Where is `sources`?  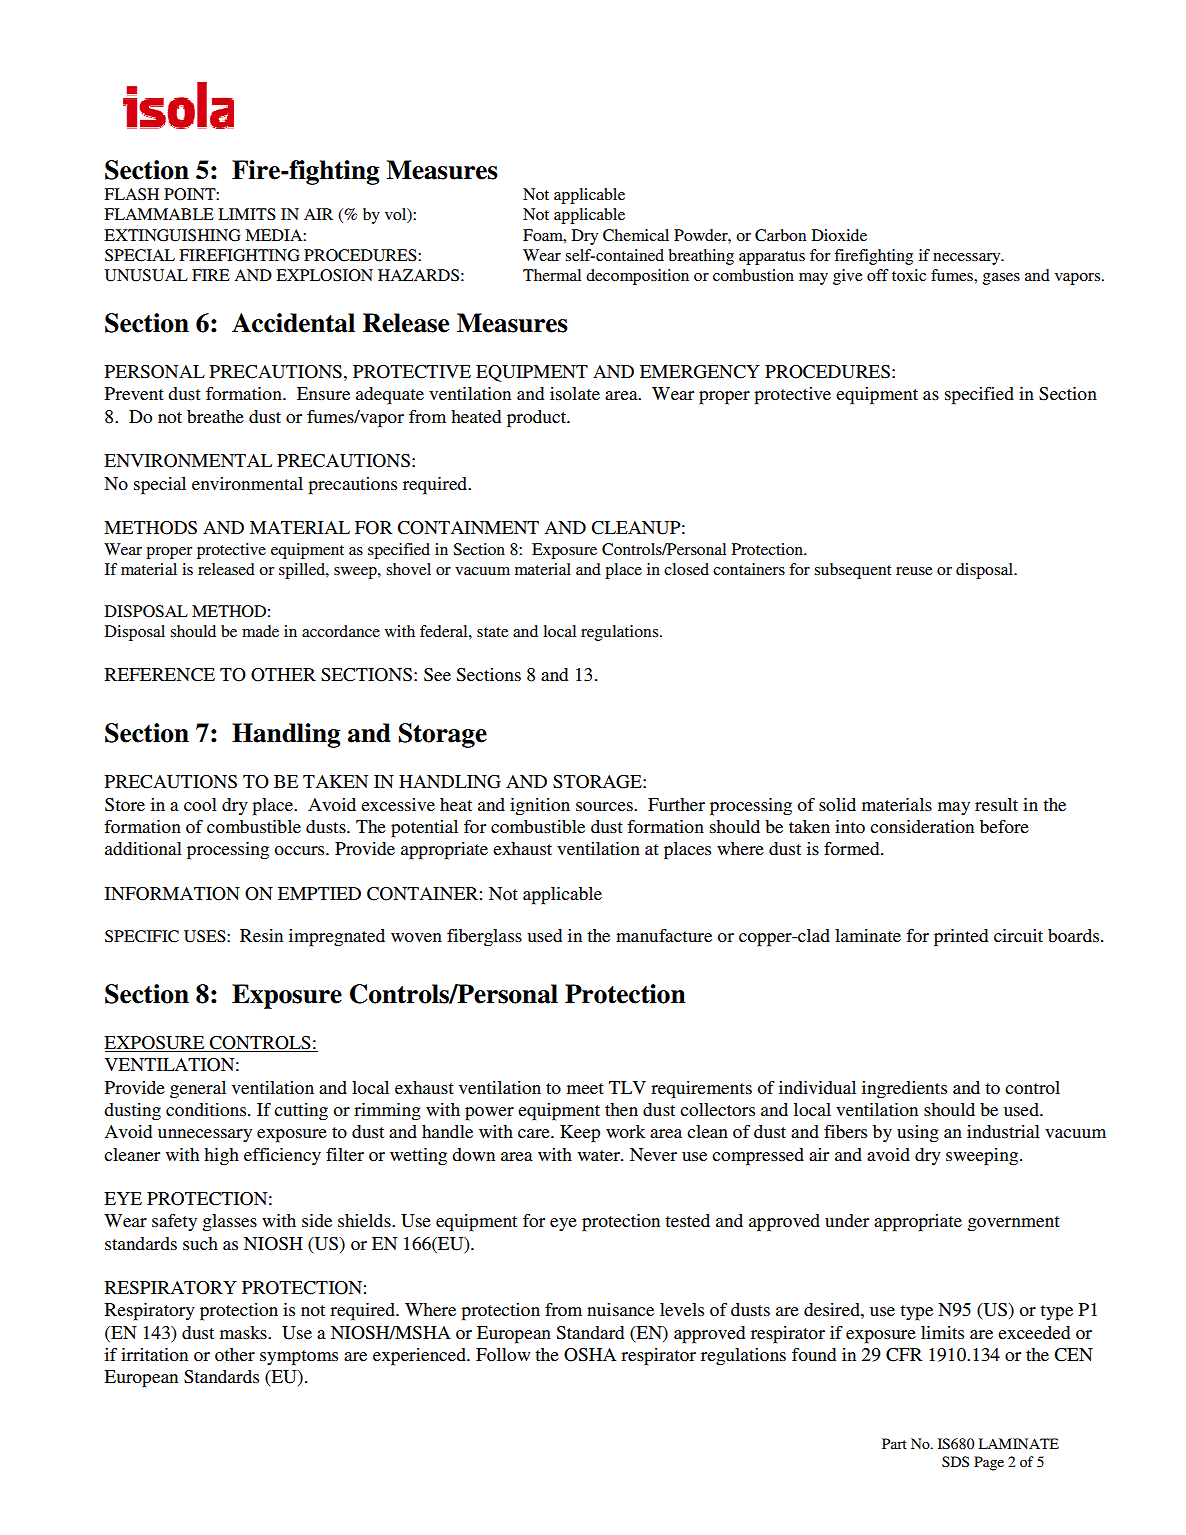 sources is located at coordinates (605, 806).
